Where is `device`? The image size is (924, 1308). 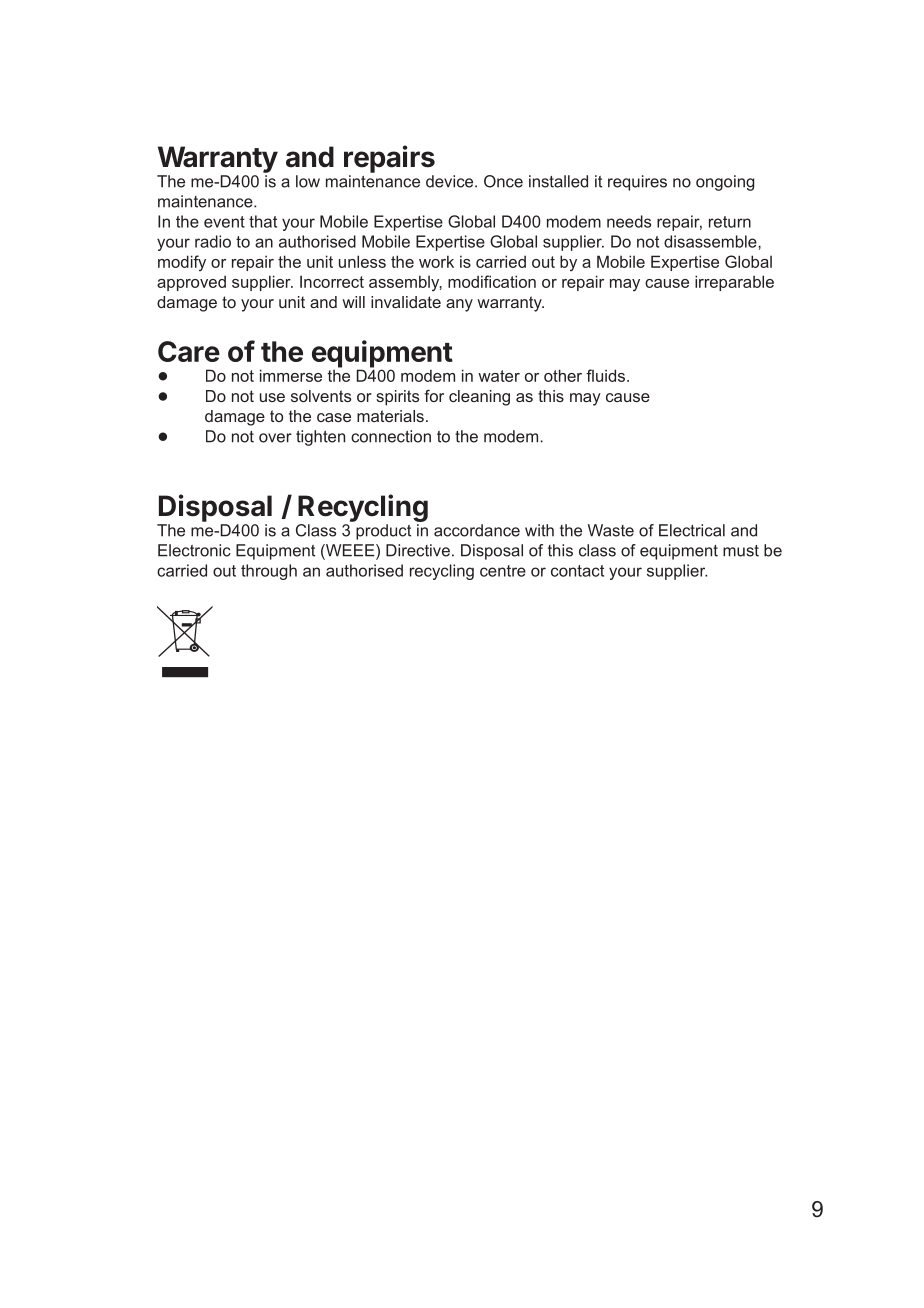
device is located at coordinates (451, 181).
